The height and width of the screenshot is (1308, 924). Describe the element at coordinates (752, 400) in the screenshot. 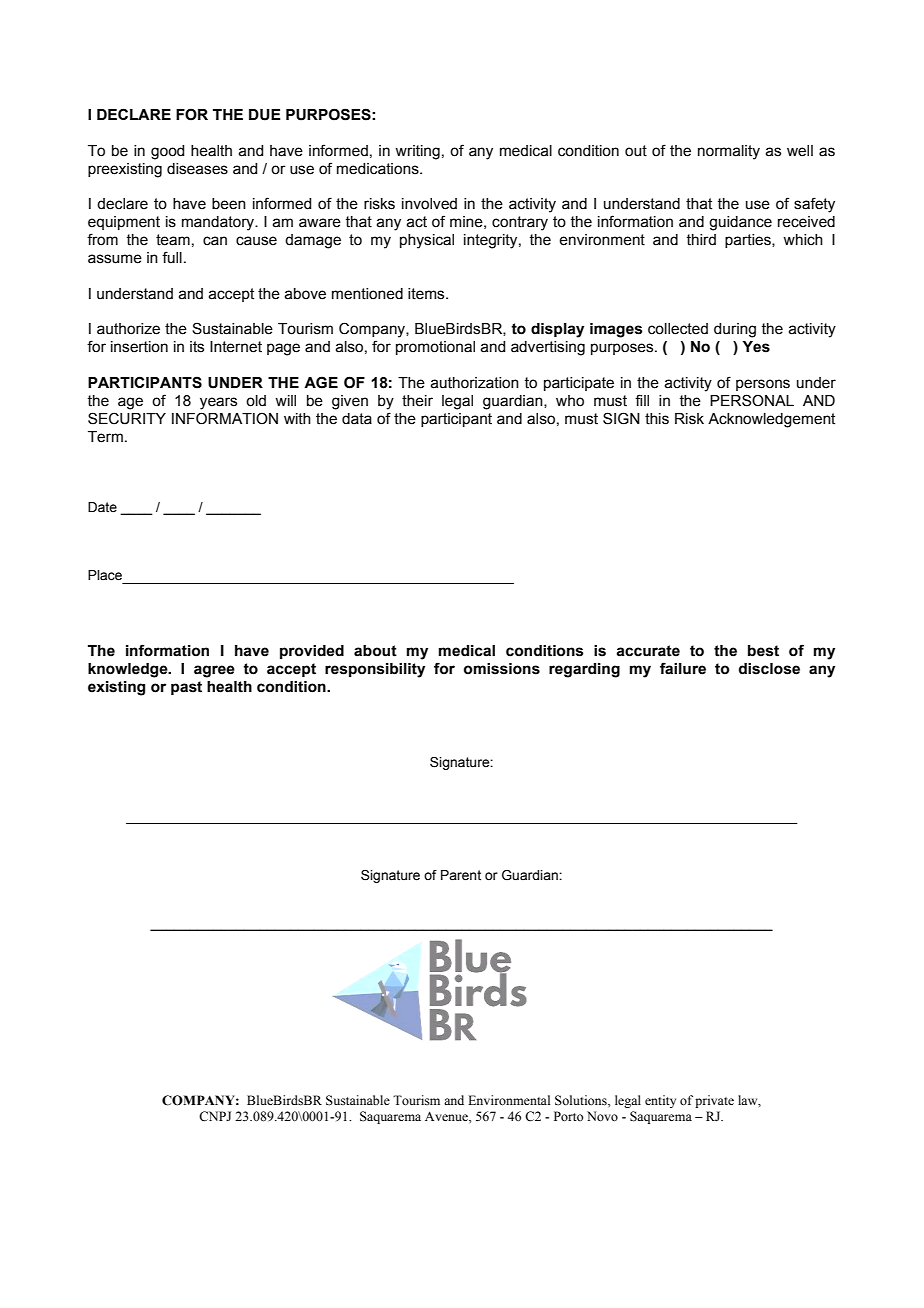

I see `PERSONAL` at that location.
